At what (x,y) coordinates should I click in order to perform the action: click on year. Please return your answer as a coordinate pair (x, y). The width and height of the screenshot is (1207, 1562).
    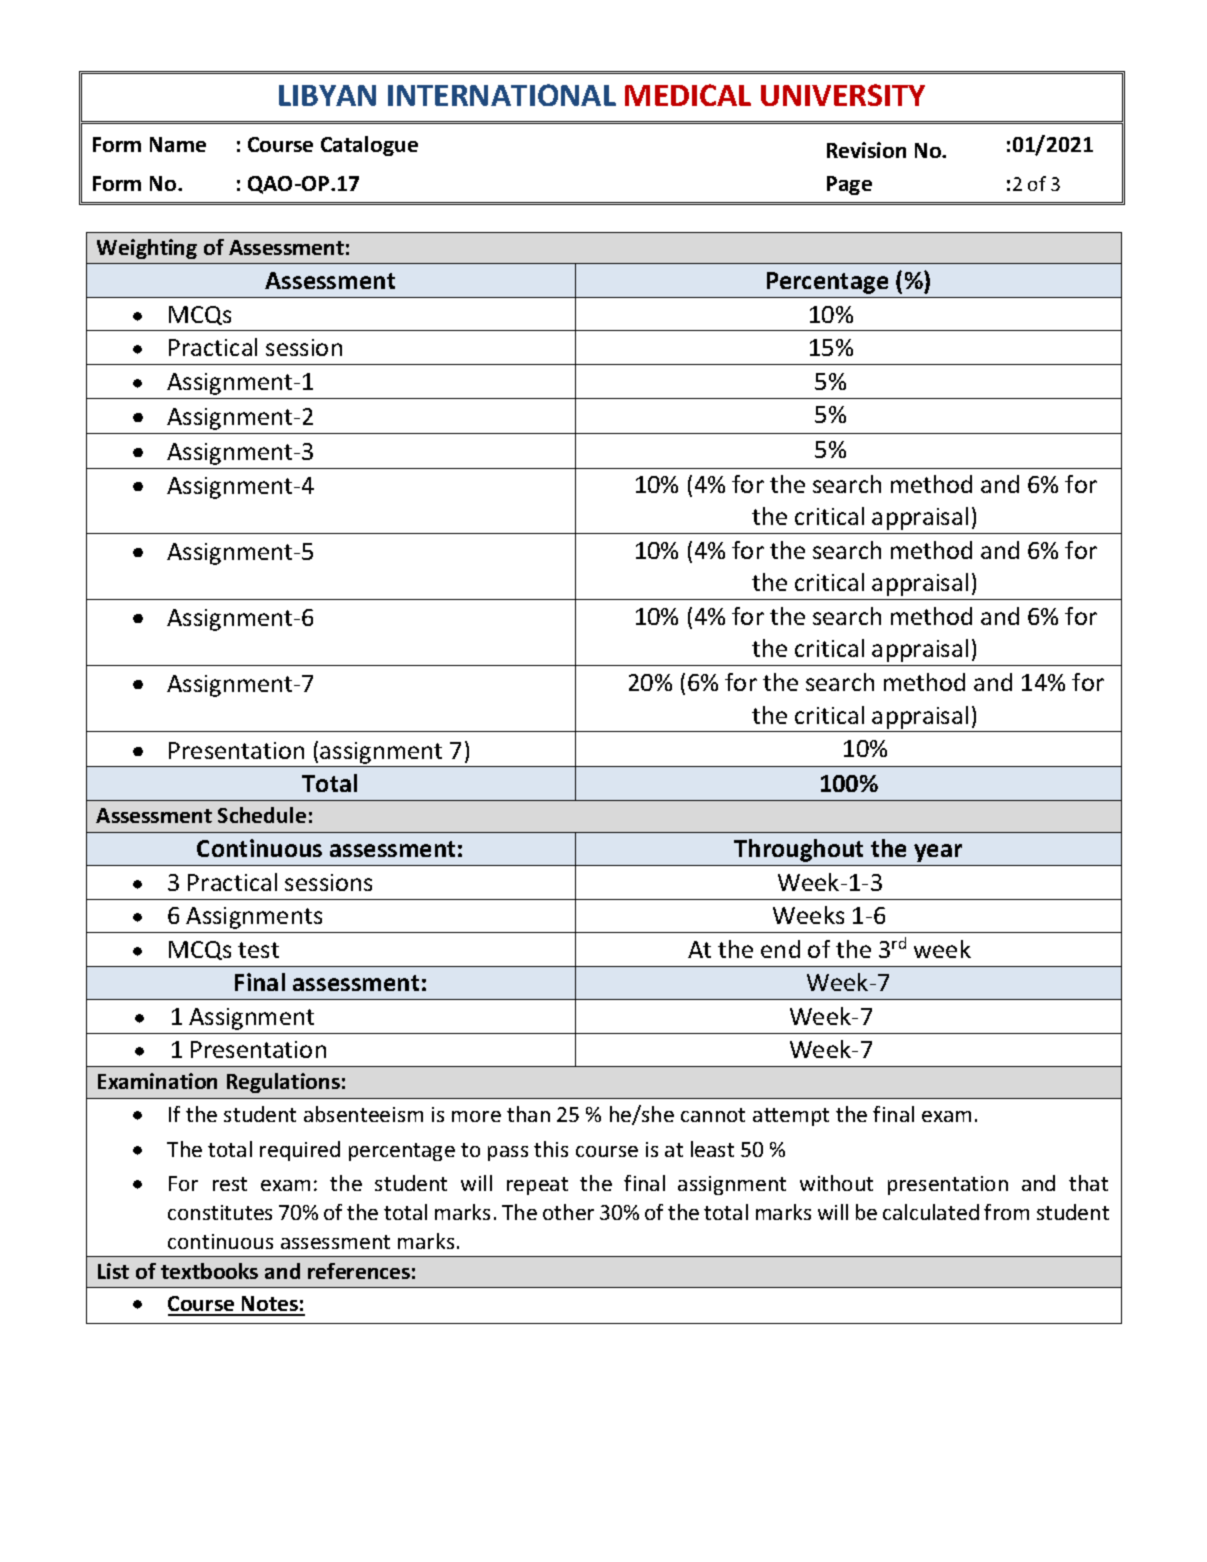
    Looking at the image, I should click on (938, 853).
